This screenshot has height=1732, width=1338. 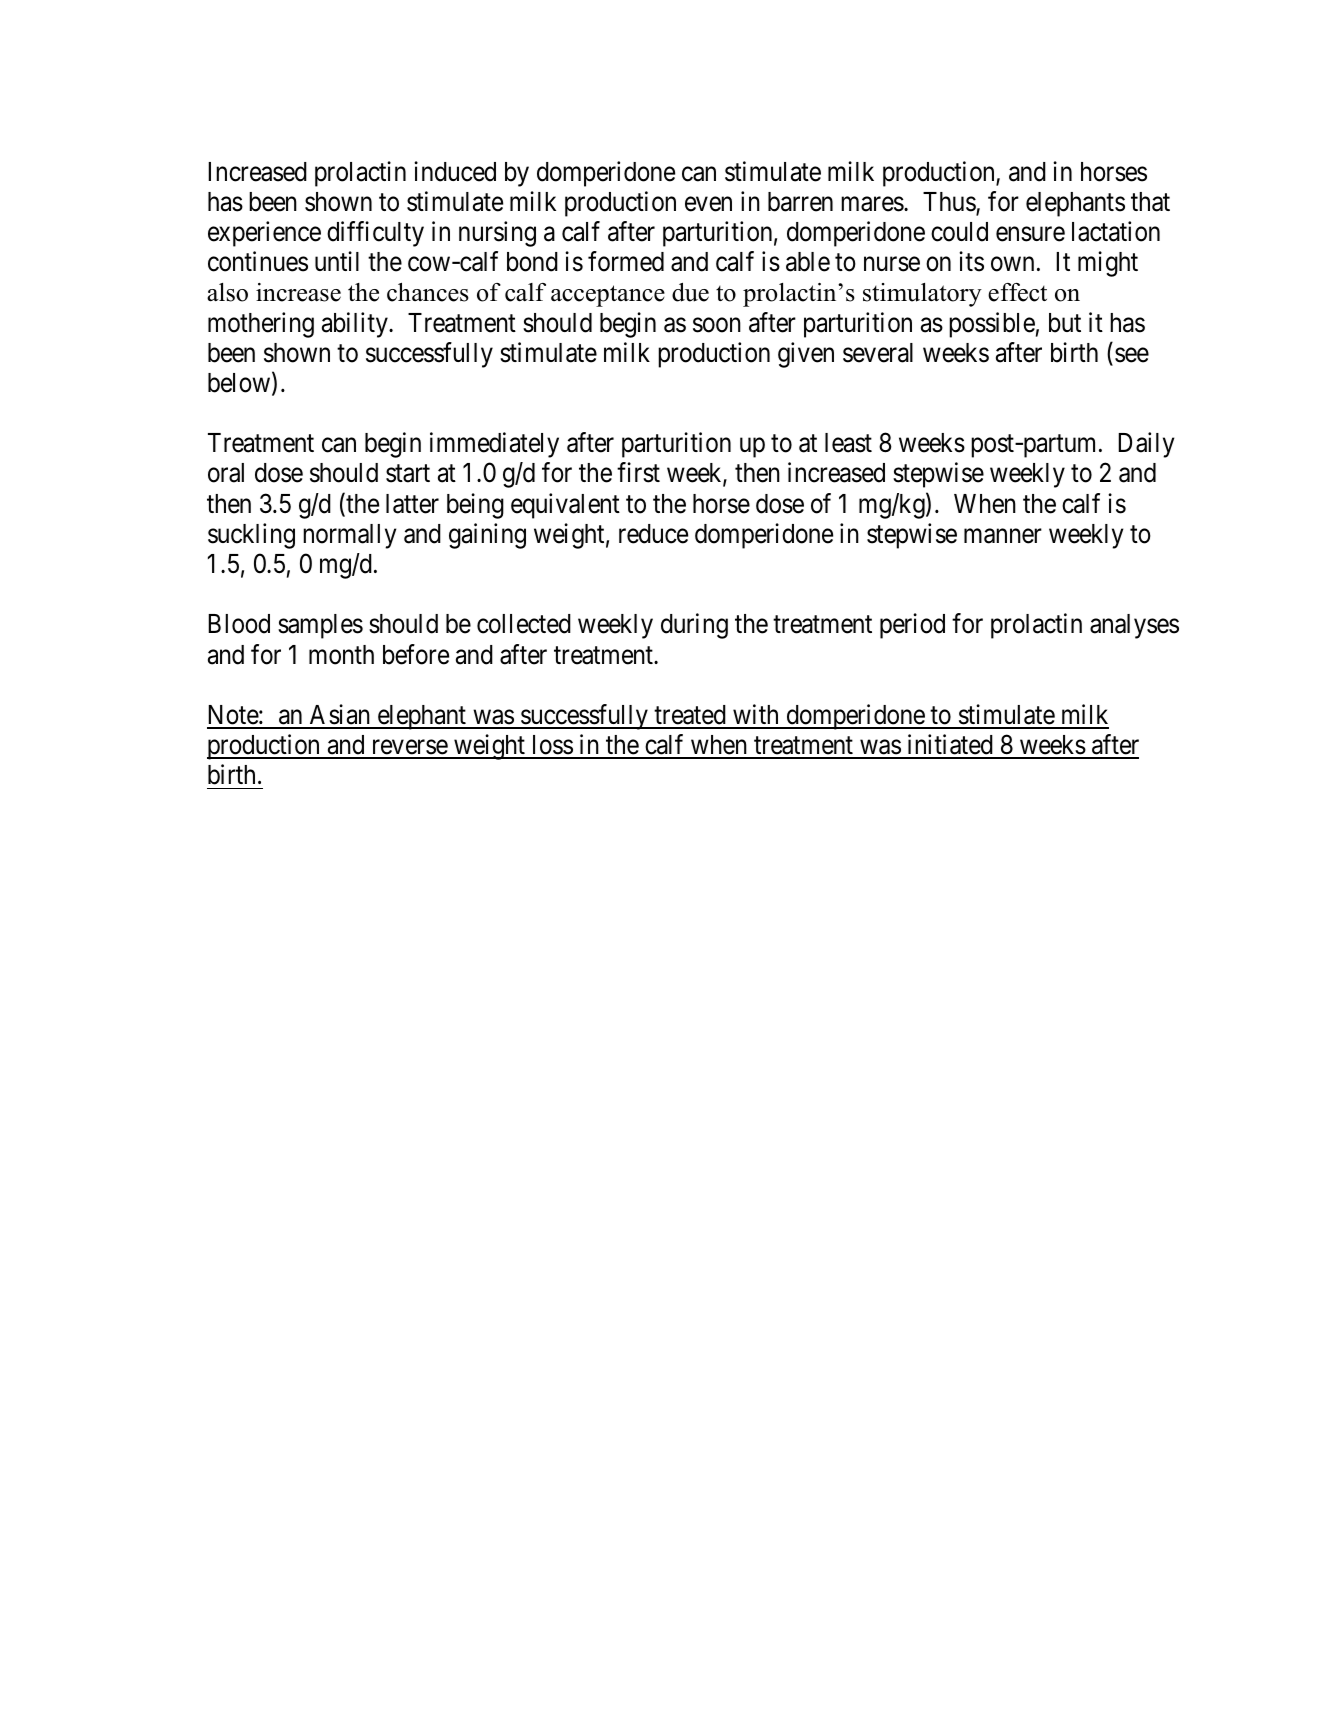 I want to click on induced, so click(x=455, y=171).
